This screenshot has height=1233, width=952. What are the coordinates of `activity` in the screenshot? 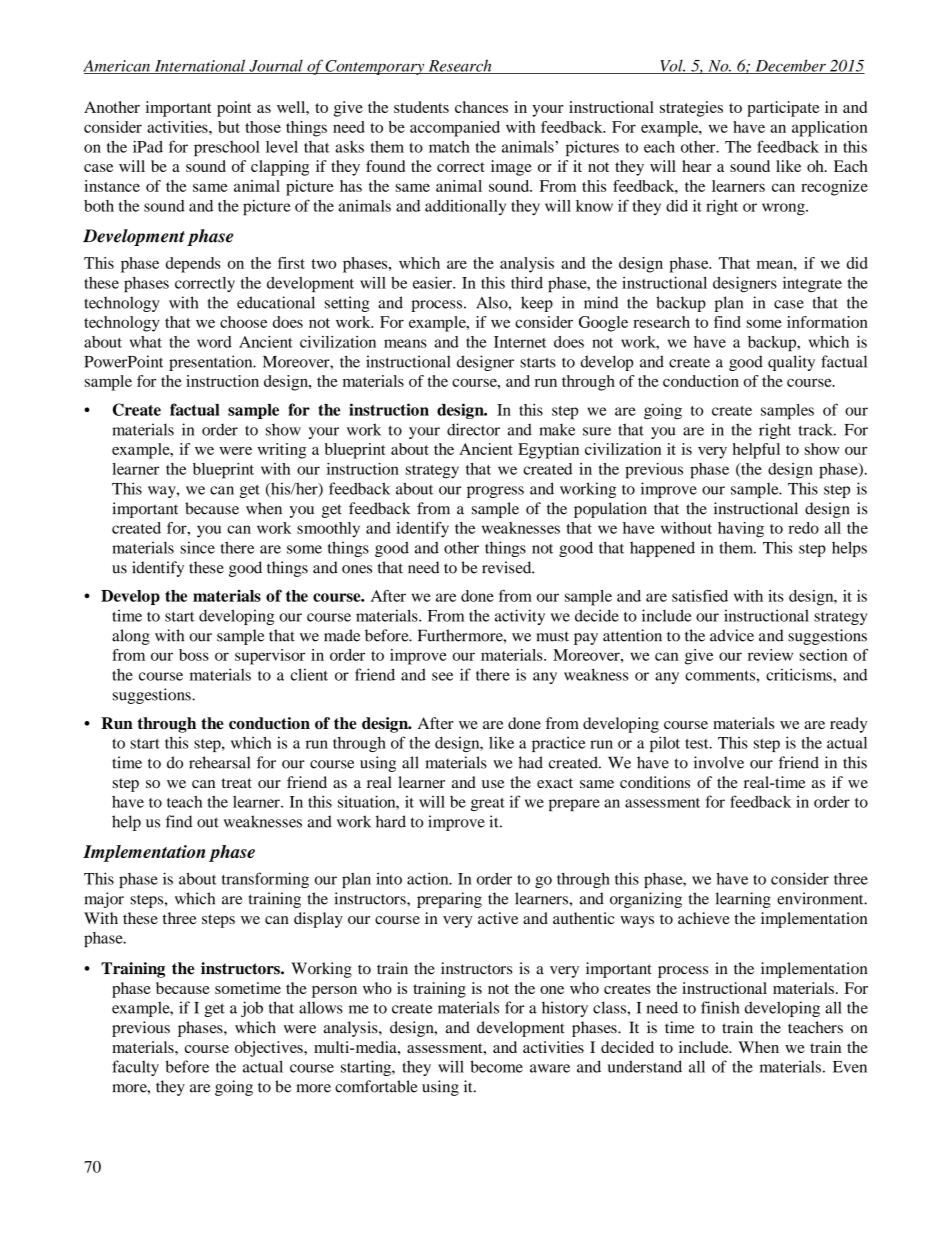 It's located at (520, 617).
